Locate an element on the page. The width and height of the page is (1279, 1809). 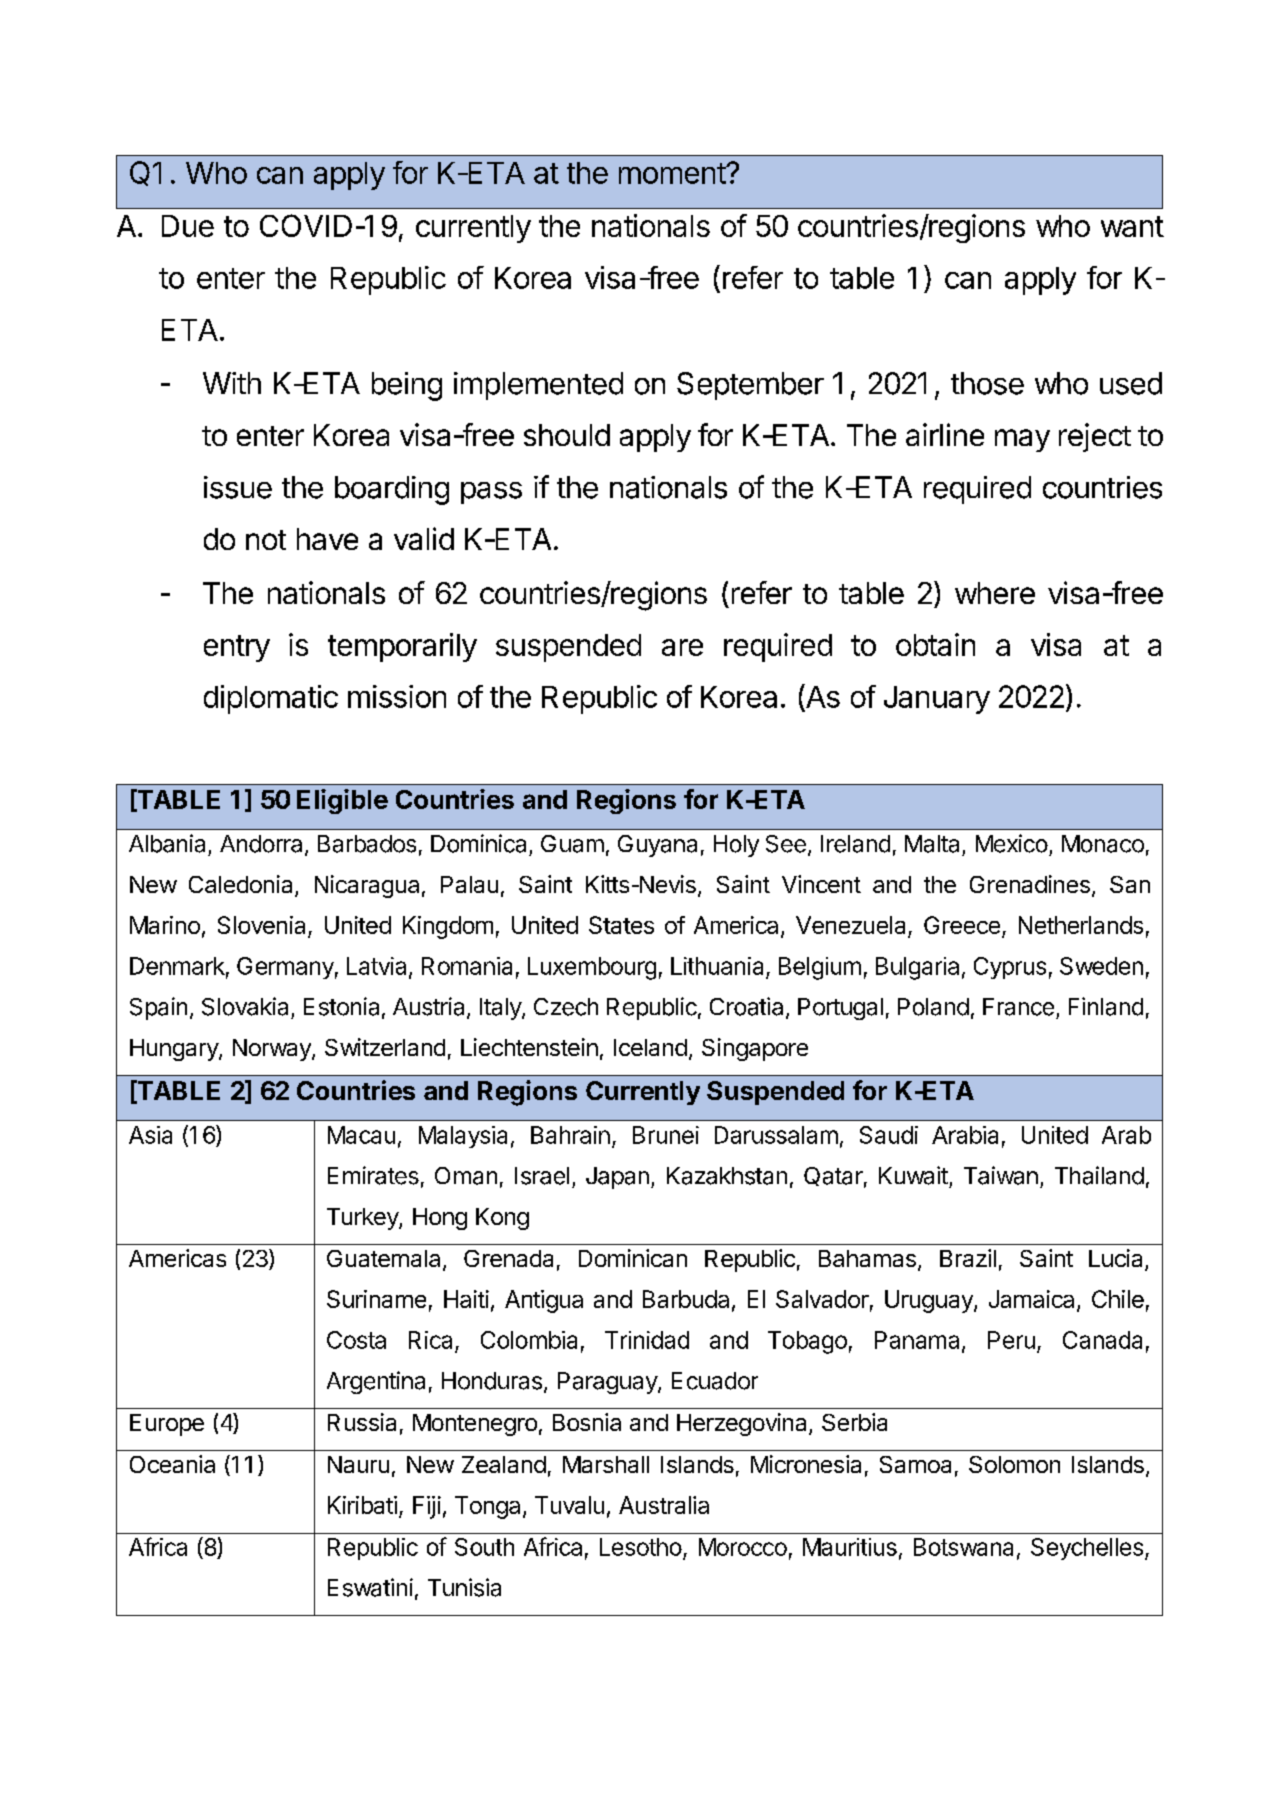
Norway is located at coordinates (273, 1050).
